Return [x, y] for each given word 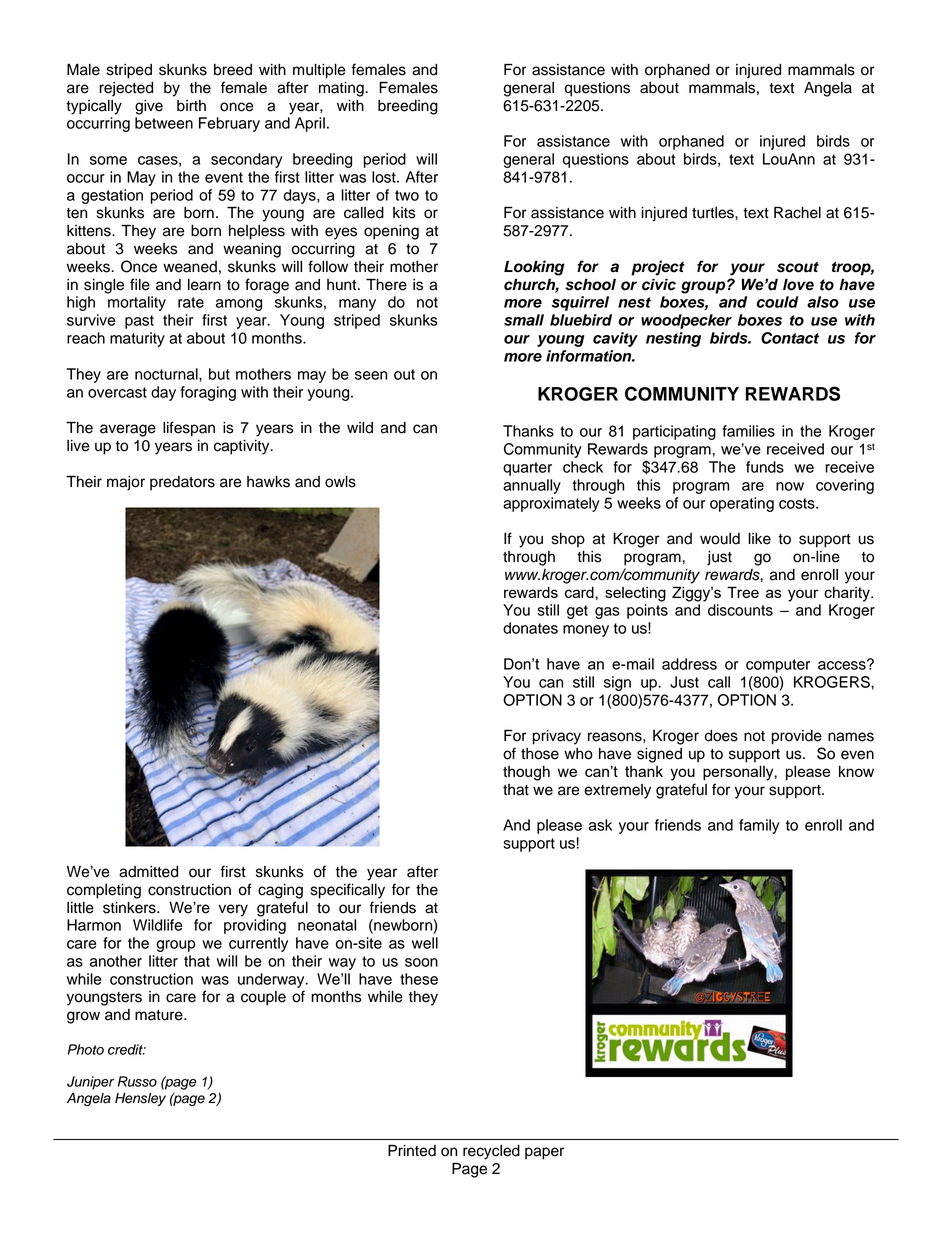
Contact [790, 338]
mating [342, 89]
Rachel [797, 212]
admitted [148, 872]
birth [191, 106]
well [425, 943]
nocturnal [167, 374]
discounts [740, 610]
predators [182, 483]
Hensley [140, 1099]
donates [530, 628]
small [524, 320]
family [759, 826]
